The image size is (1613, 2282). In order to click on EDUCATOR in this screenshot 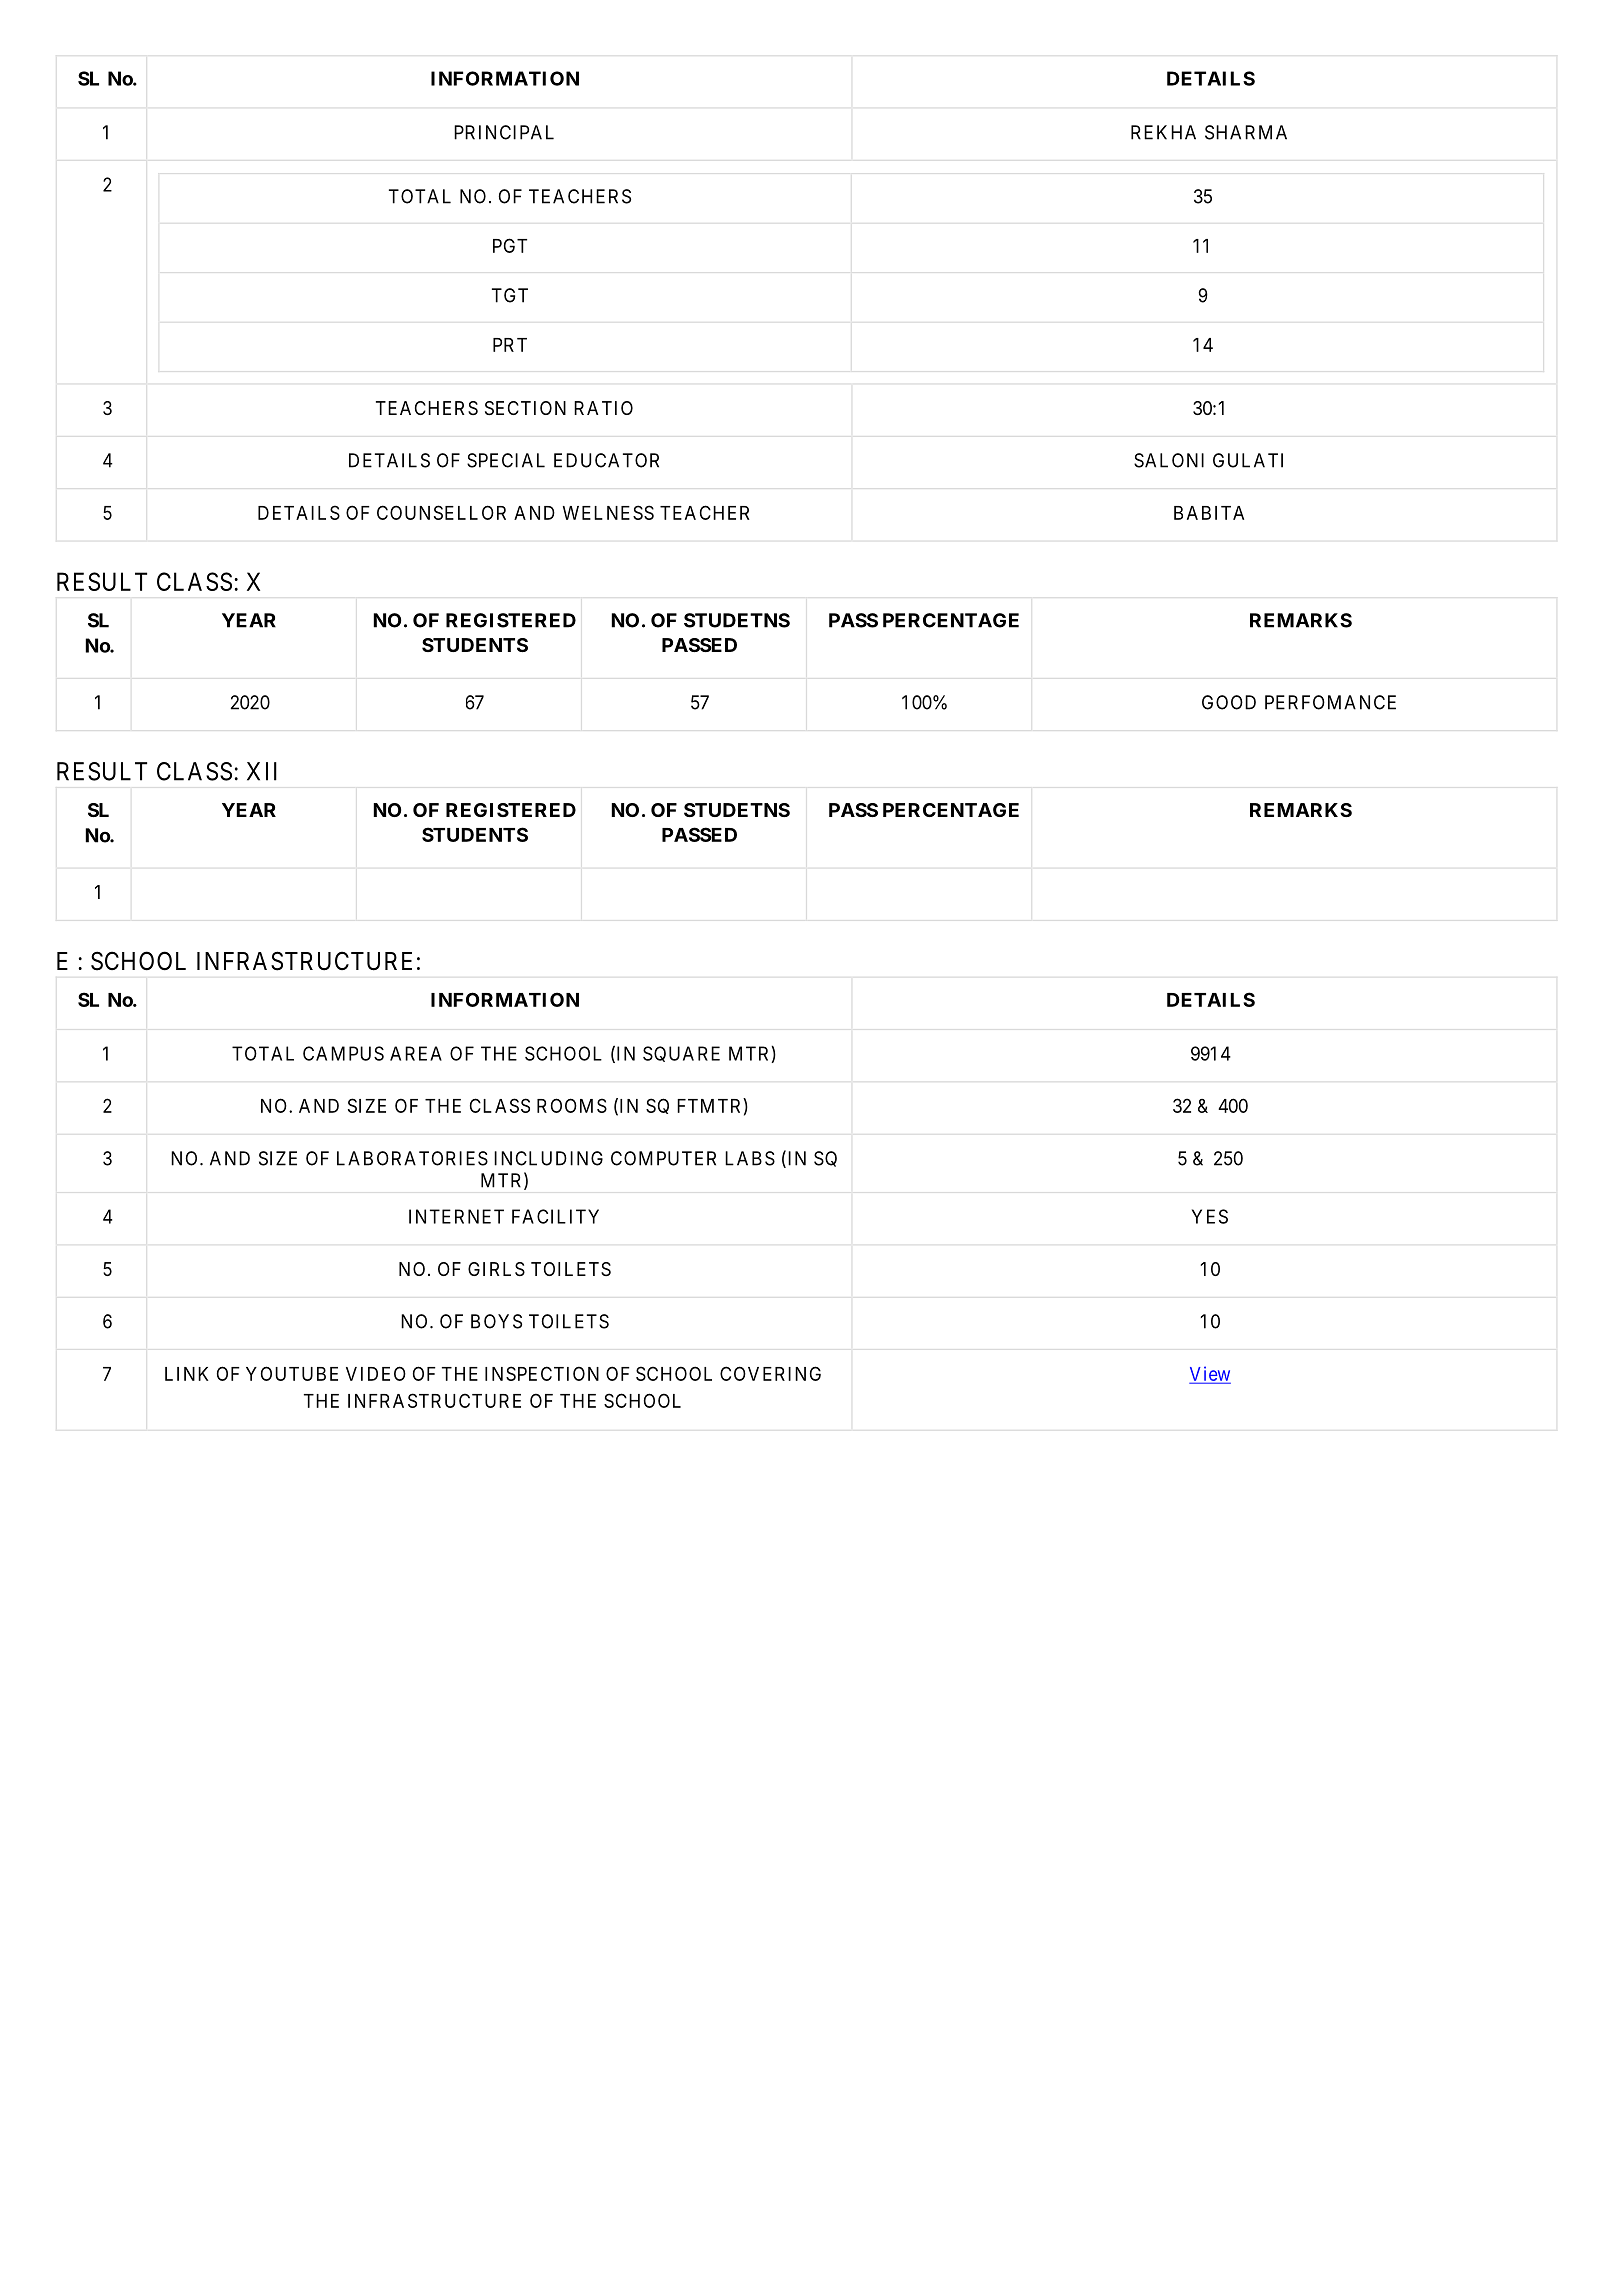, I will do `click(606, 460)`.
